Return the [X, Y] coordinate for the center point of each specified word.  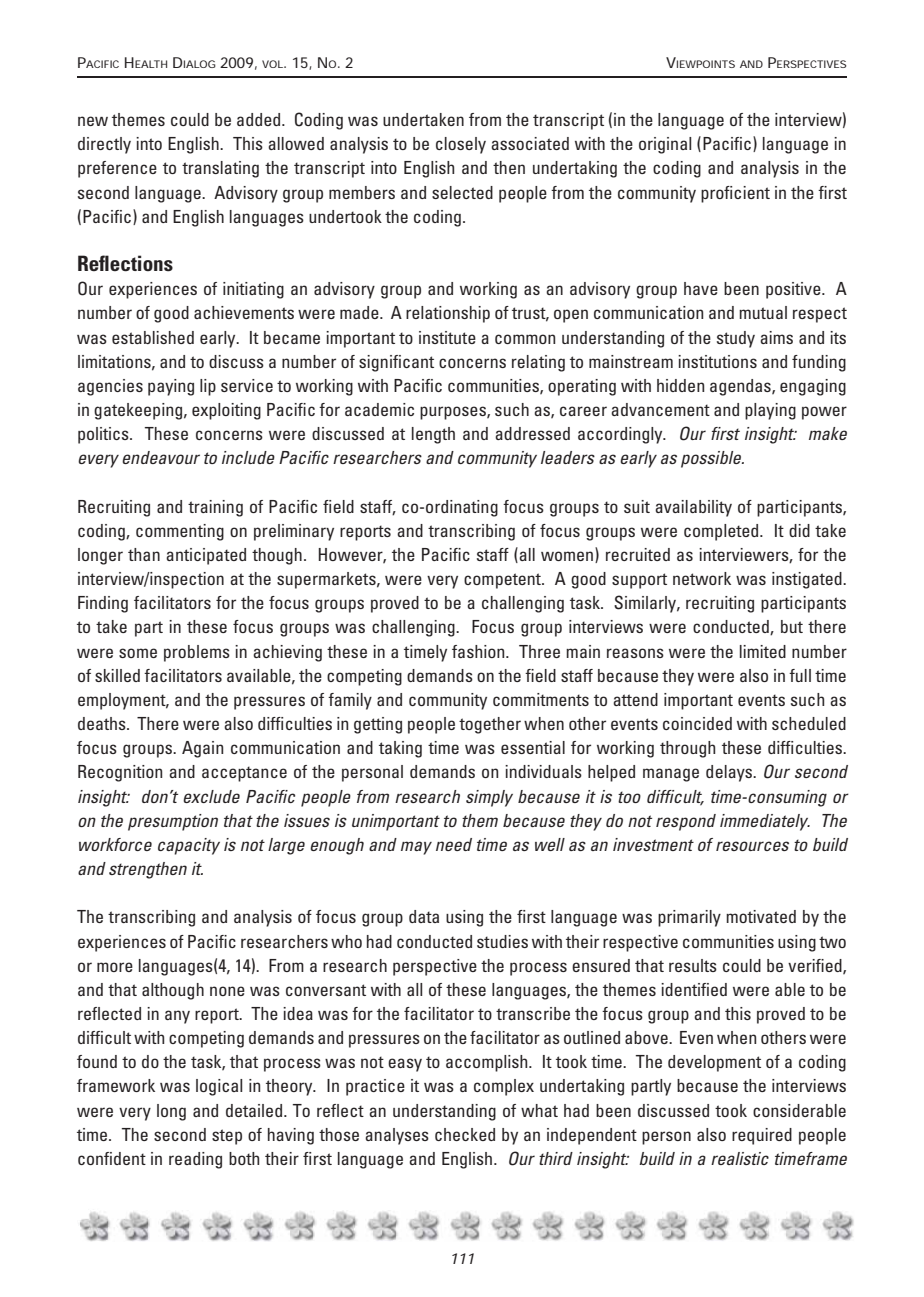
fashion [479, 651]
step [227, 1137]
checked [465, 1134]
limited [763, 651]
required [762, 1136]
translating [220, 169]
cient [752, 192]
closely [461, 145]
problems [197, 653]
